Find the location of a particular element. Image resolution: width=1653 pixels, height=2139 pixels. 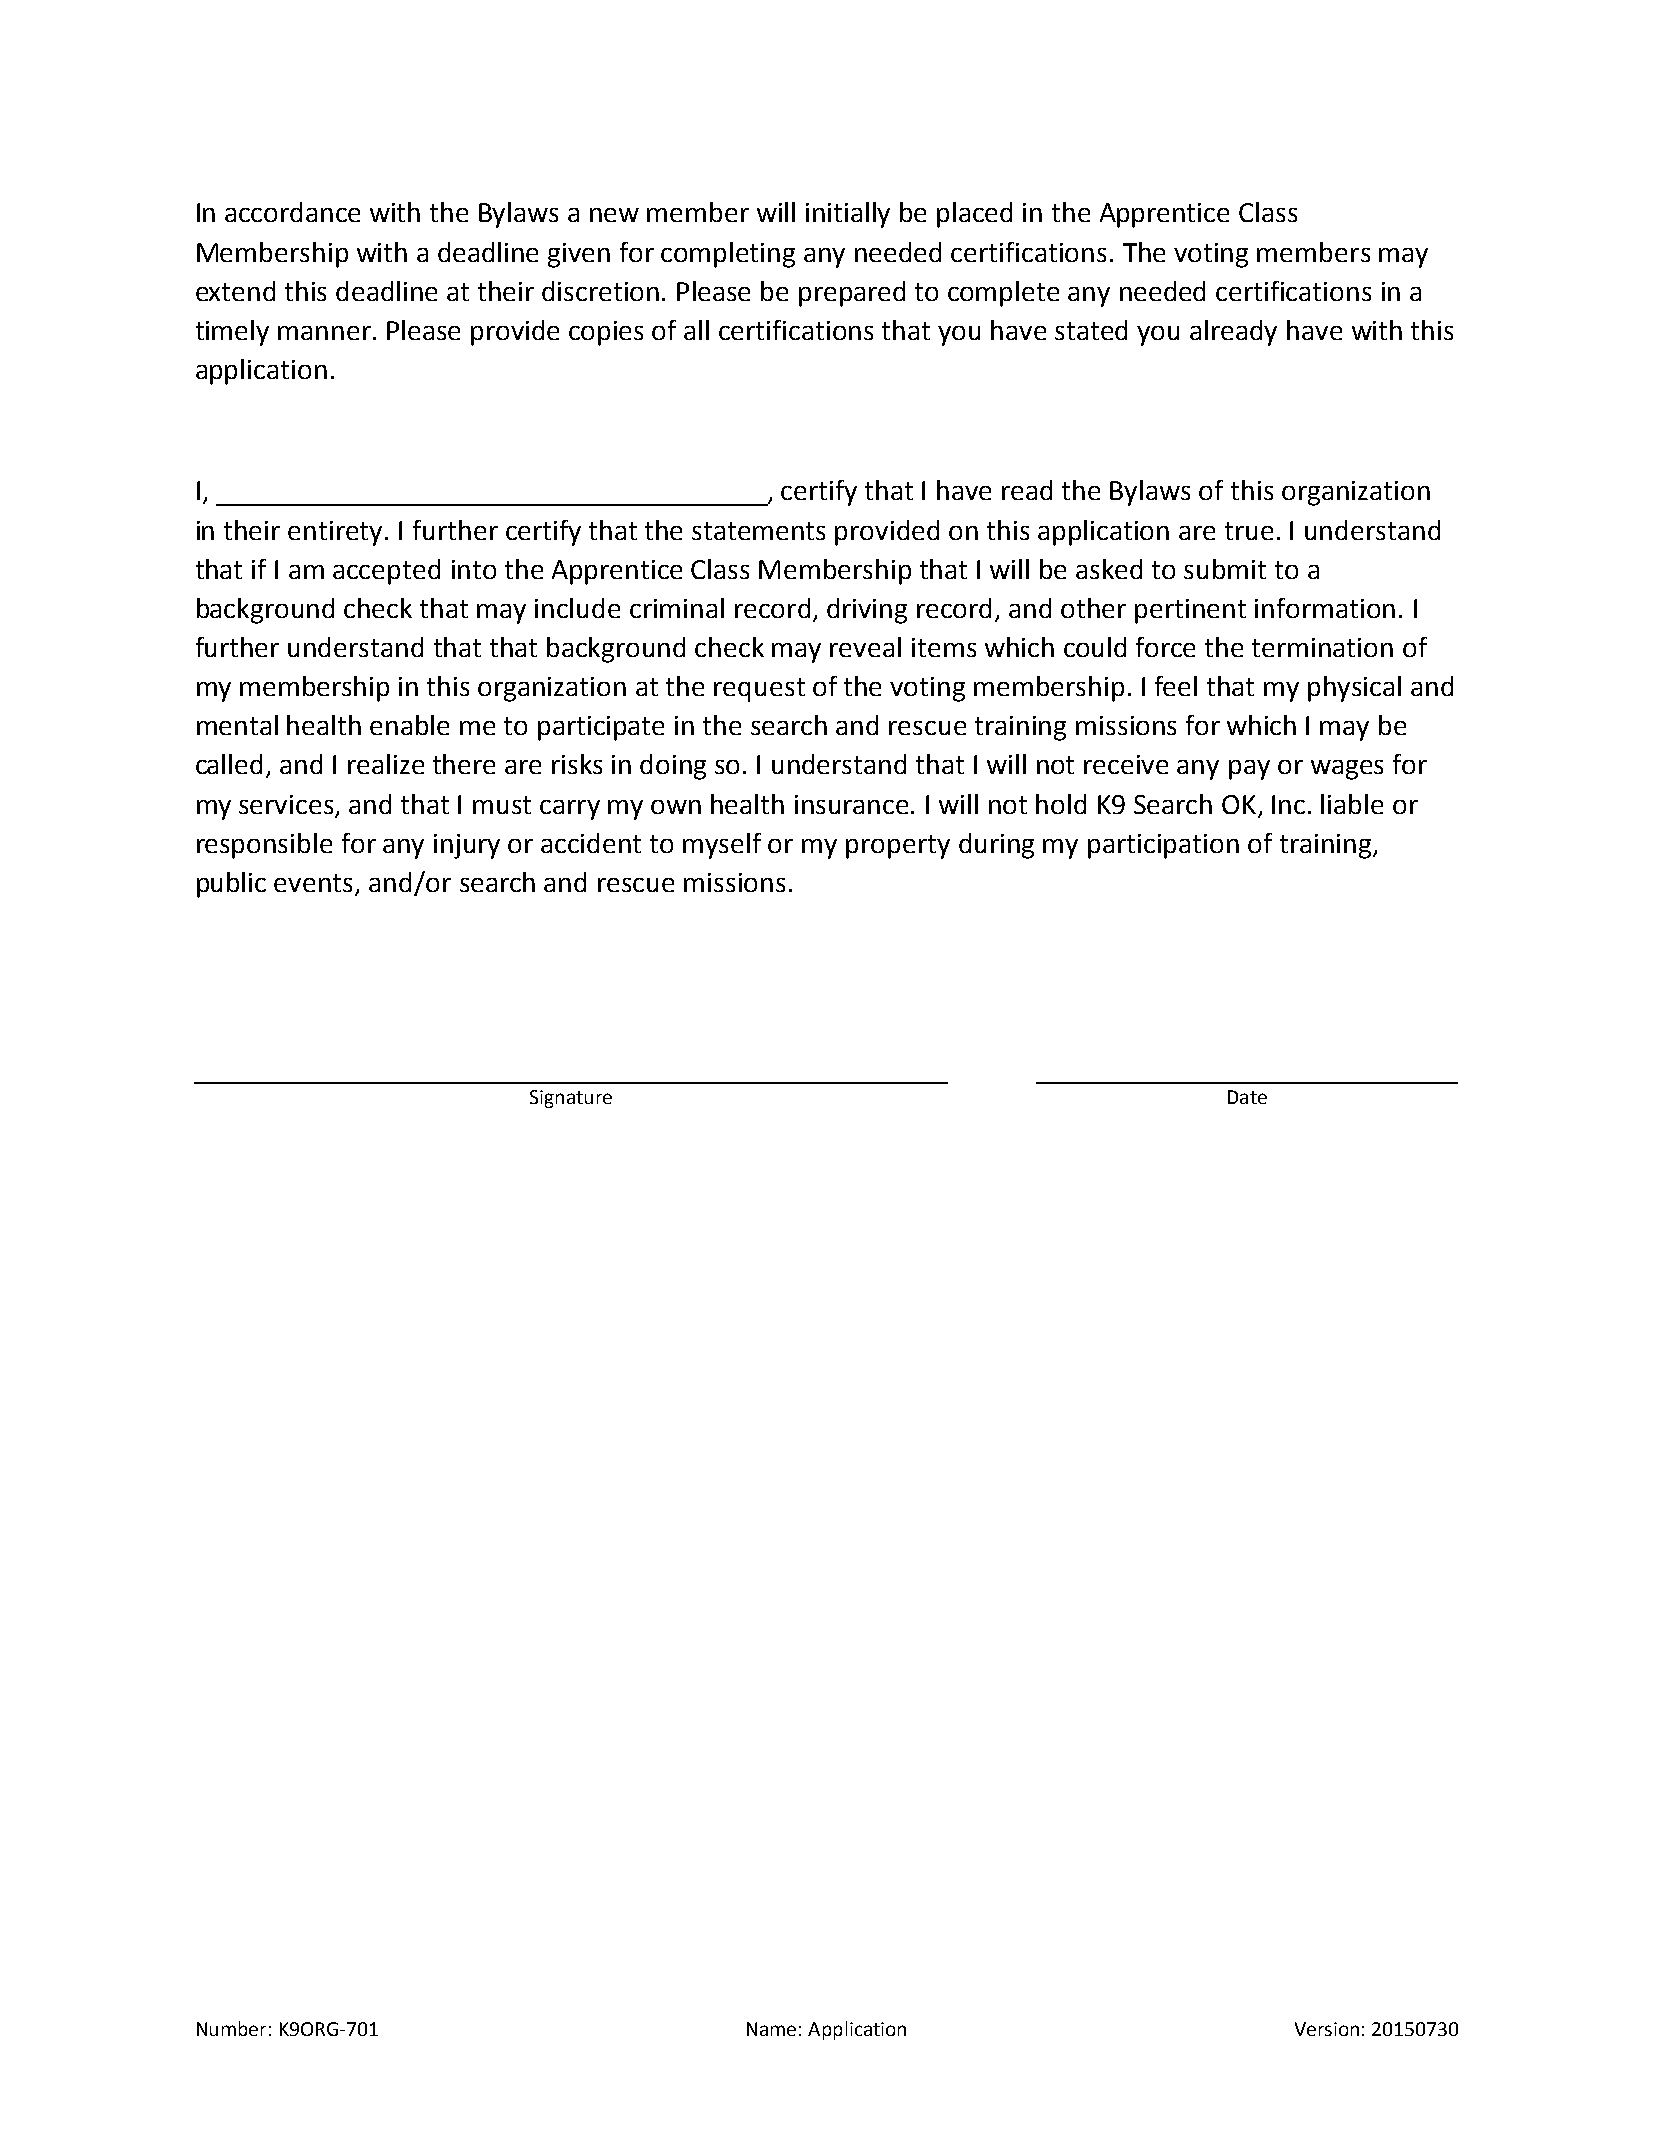

Number is located at coordinates (231, 2028).
